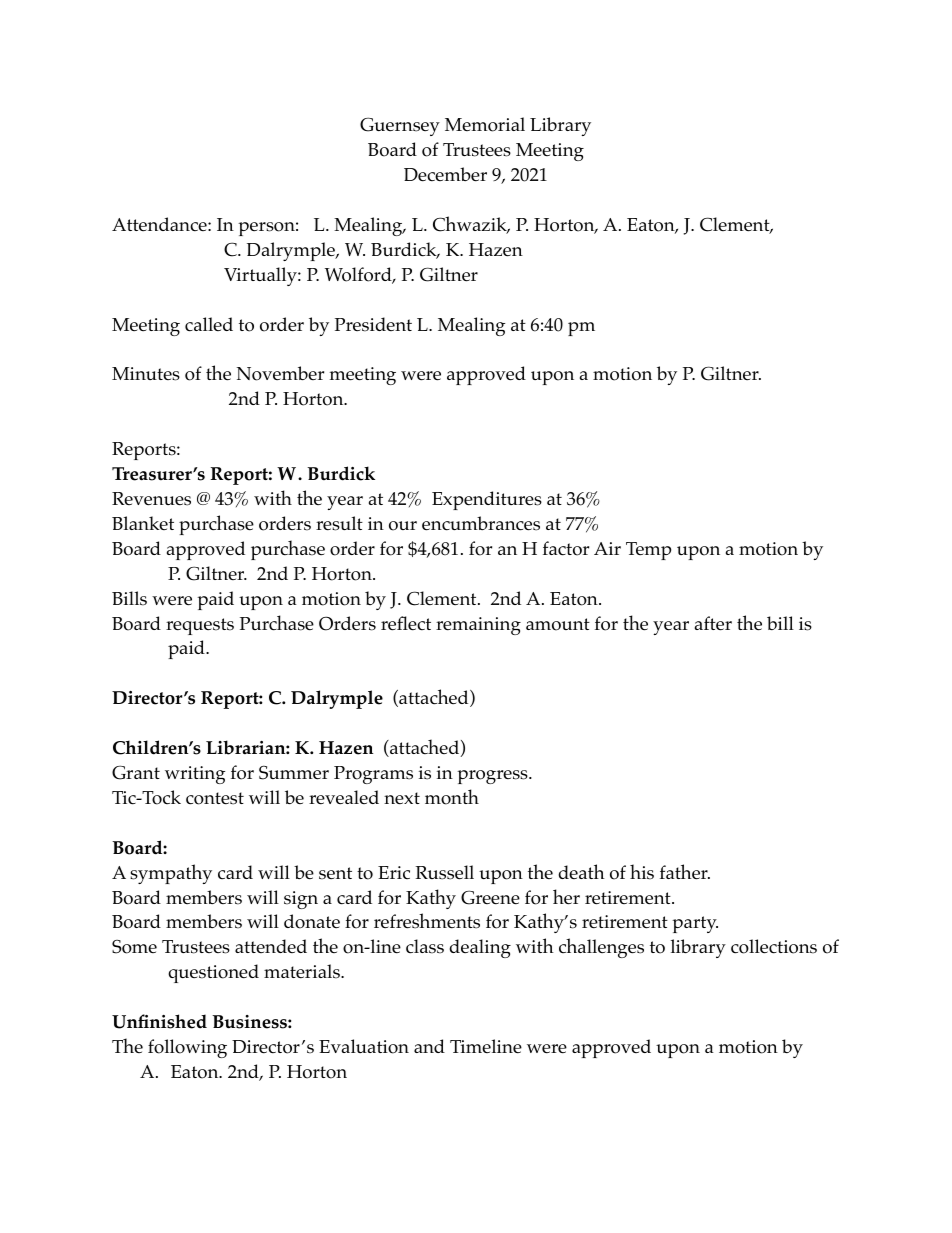 This screenshot has height=1233, width=952. Describe the element at coordinates (215, 798) in the screenshot. I see `contest` at that location.
